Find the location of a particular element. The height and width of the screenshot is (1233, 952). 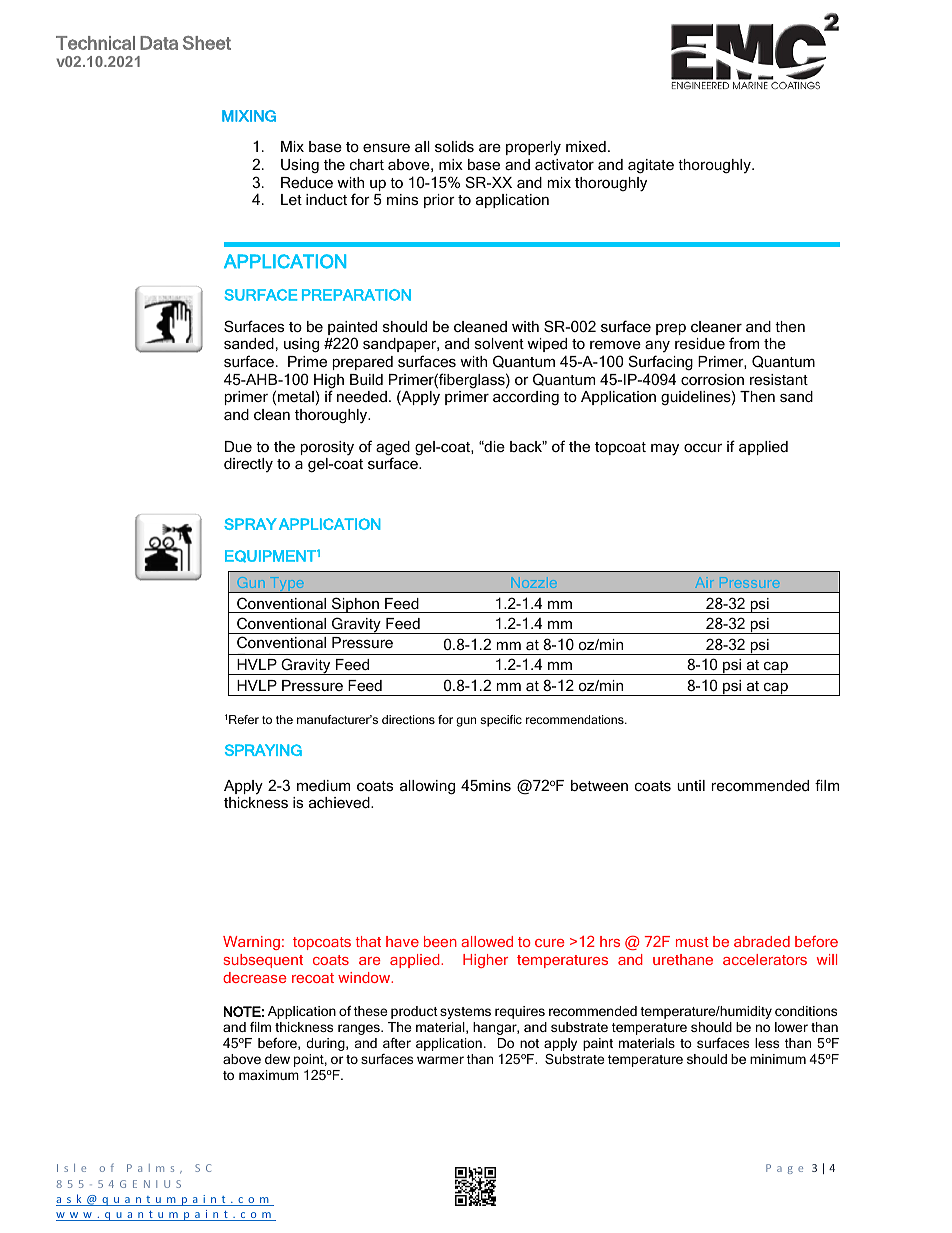

solids is located at coordinates (454, 146).
